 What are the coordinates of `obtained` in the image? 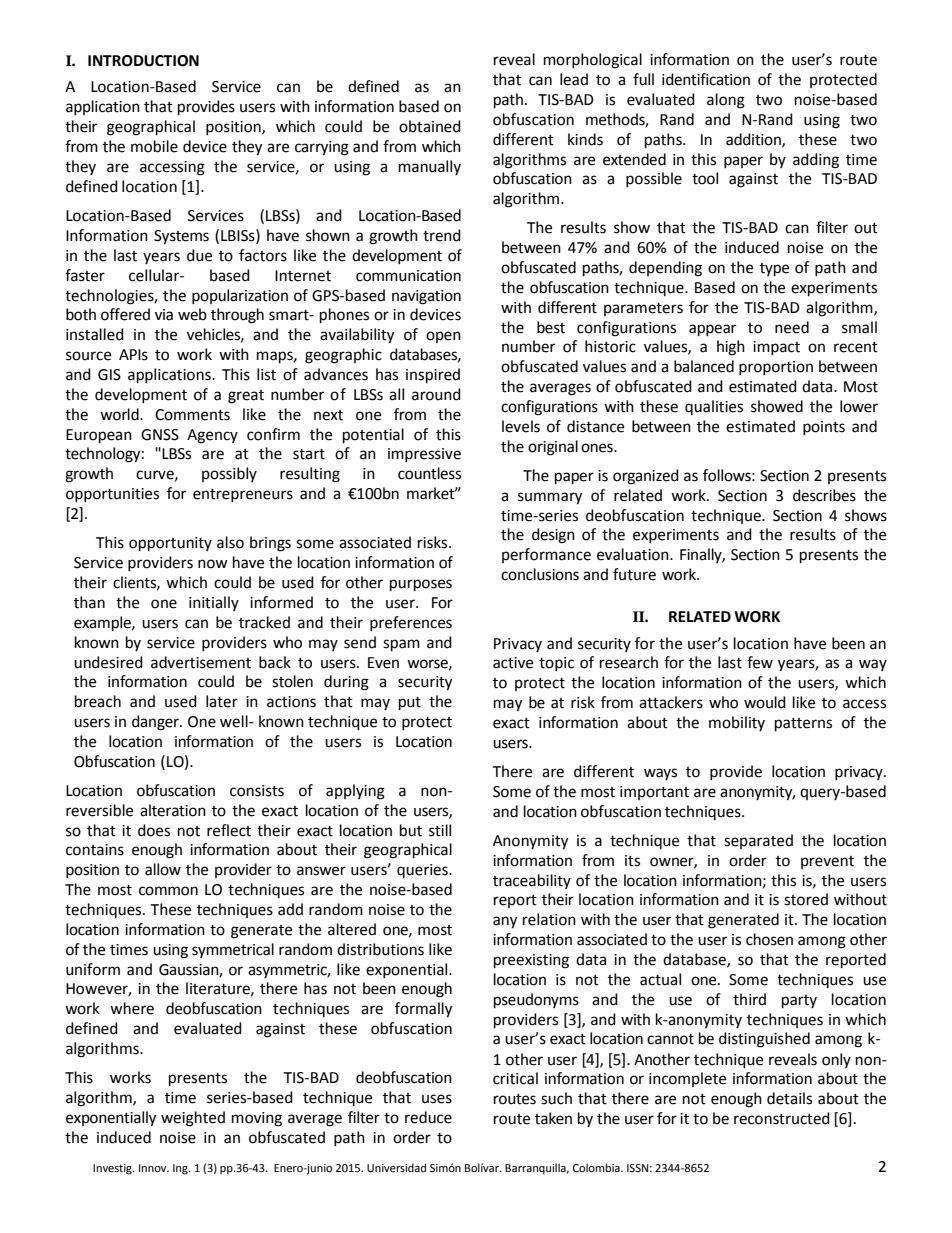 It's located at (430, 126).
